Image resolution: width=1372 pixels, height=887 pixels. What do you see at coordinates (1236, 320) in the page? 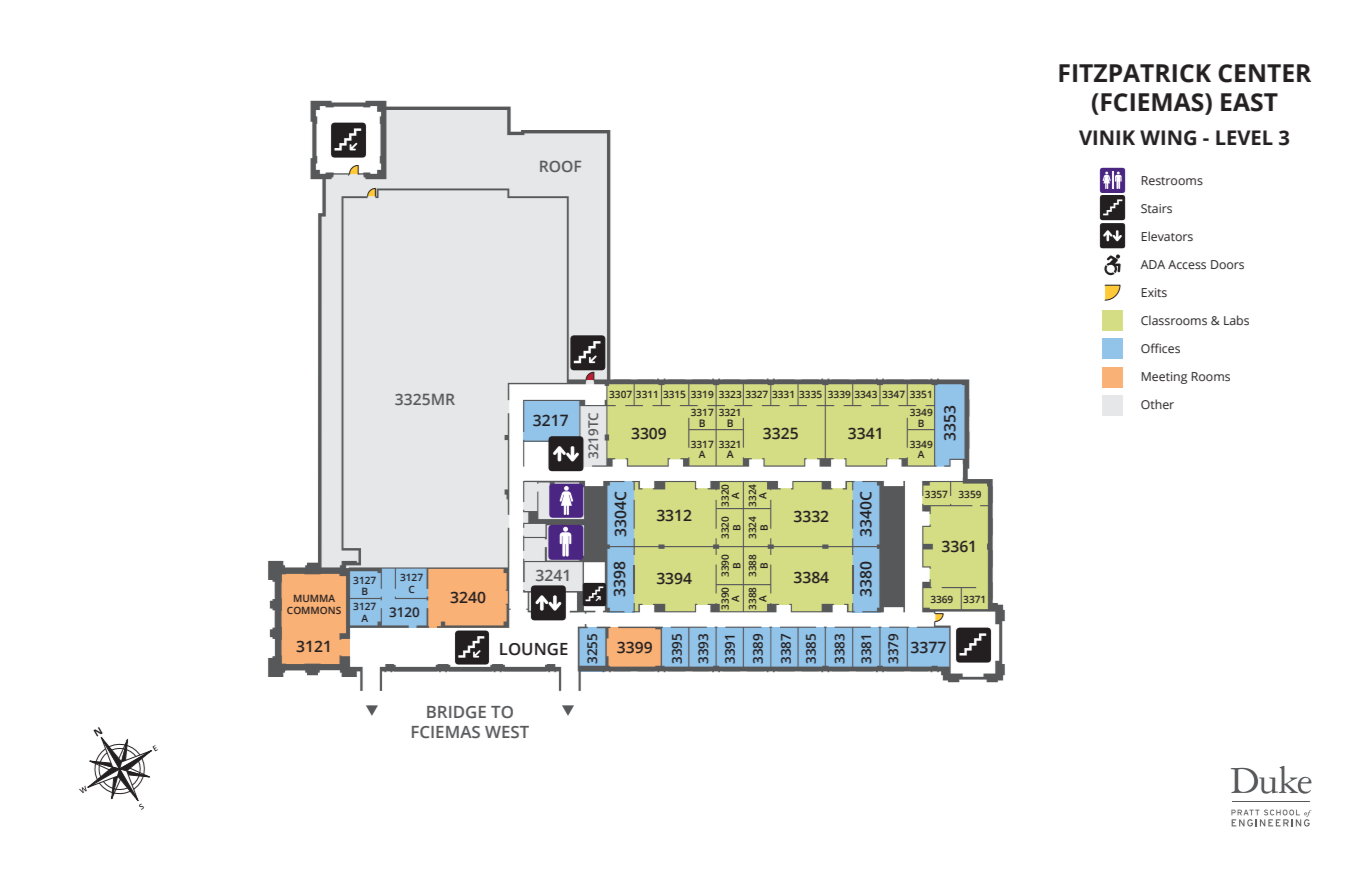
I see `Labs` at bounding box center [1236, 320].
